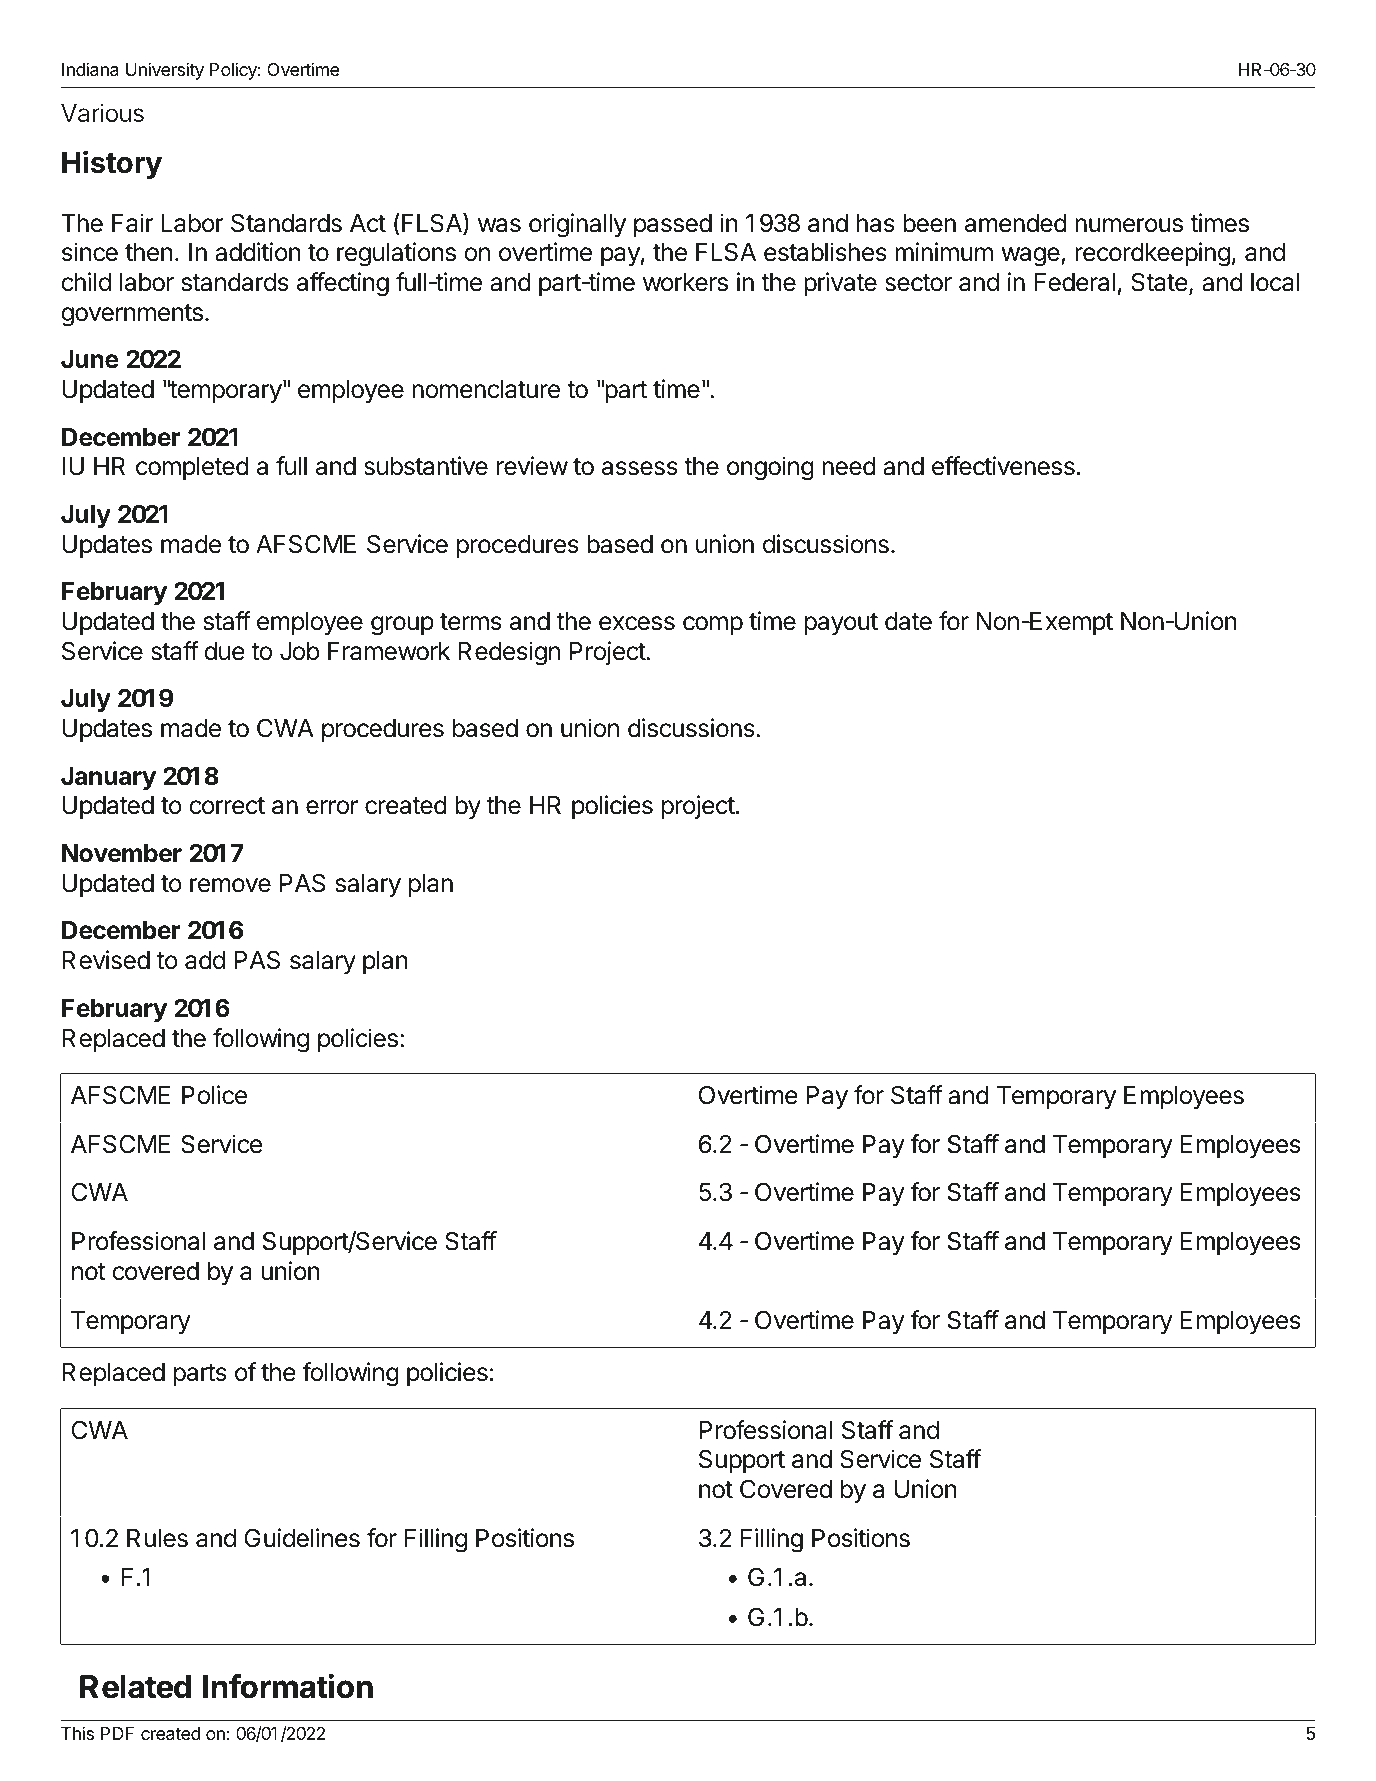 The height and width of the screenshot is (1781, 1376). I want to click on due, so click(224, 651).
